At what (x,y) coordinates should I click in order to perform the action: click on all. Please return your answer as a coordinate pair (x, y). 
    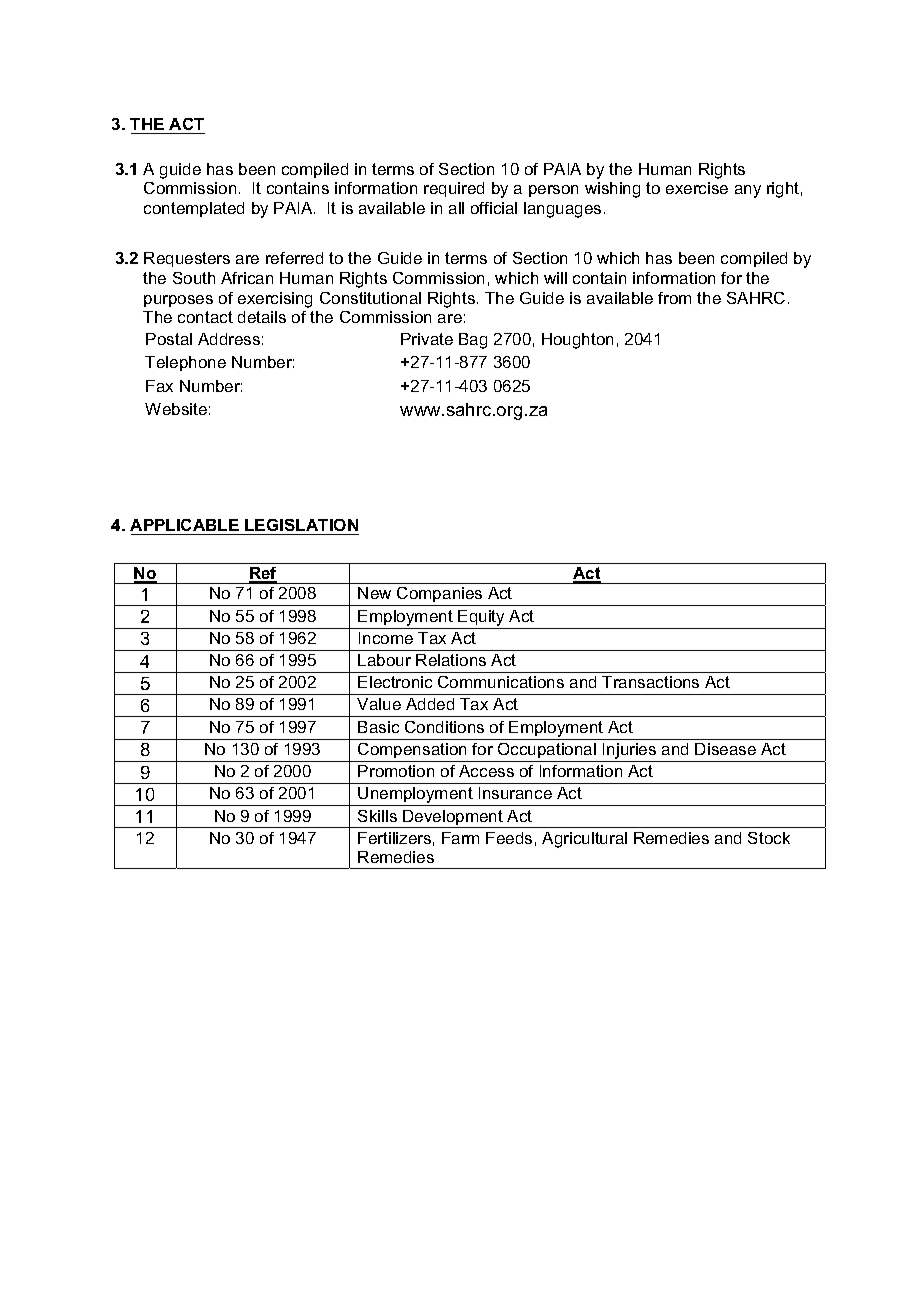
    Looking at the image, I should click on (456, 208).
